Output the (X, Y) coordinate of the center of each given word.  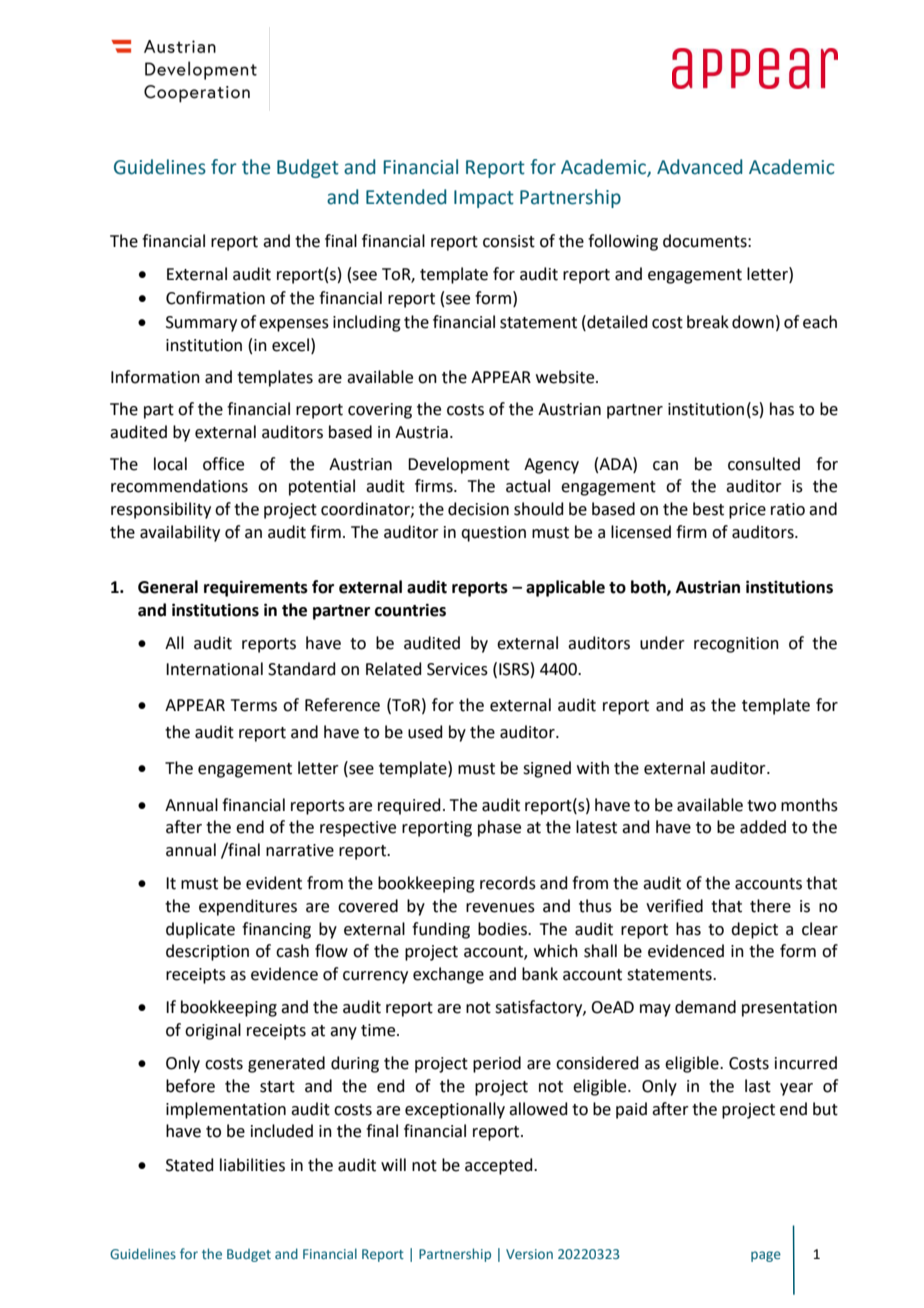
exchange (448, 975)
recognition (736, 645)
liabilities (252, 1165)
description (207, 952)
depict (754, 930)
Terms (254, 705)
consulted (764, 464)
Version (529, 1254)
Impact (484, 199)
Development (459, 465)
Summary (201, 324)
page (766, 1256)
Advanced (699, 167)
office (223, 464)
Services (457, 669)
